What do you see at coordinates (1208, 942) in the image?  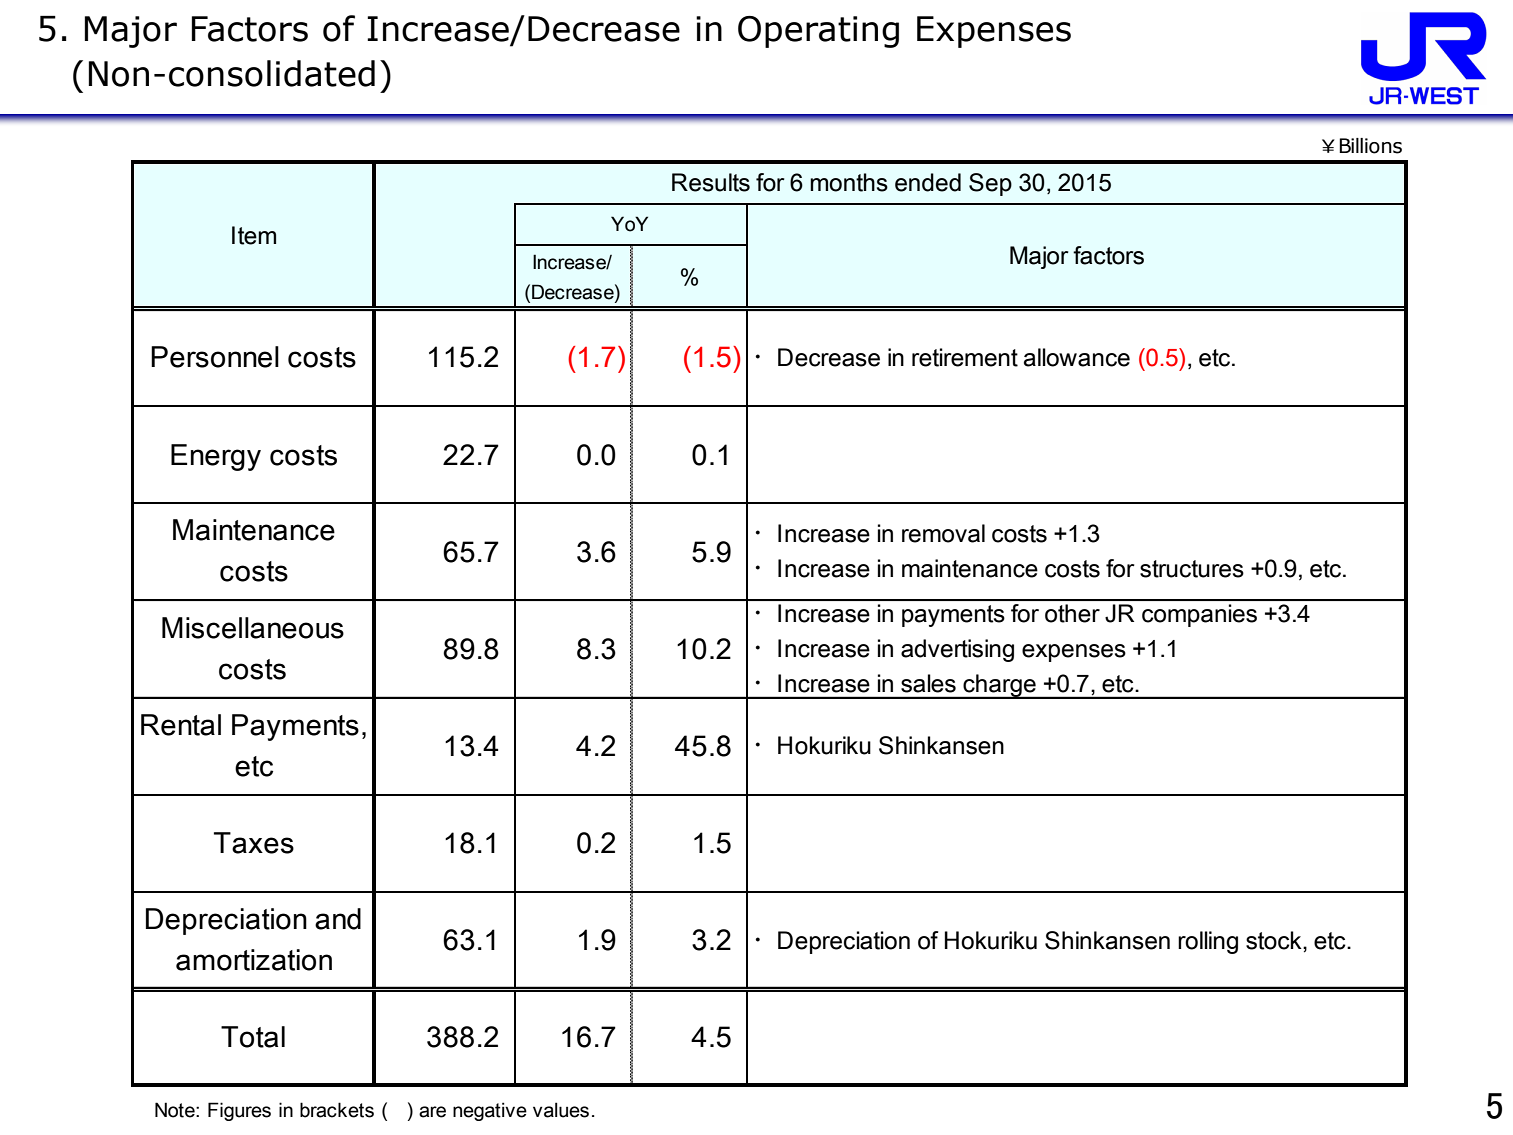 I see `rolling` at bounding box center [1208, 942].
